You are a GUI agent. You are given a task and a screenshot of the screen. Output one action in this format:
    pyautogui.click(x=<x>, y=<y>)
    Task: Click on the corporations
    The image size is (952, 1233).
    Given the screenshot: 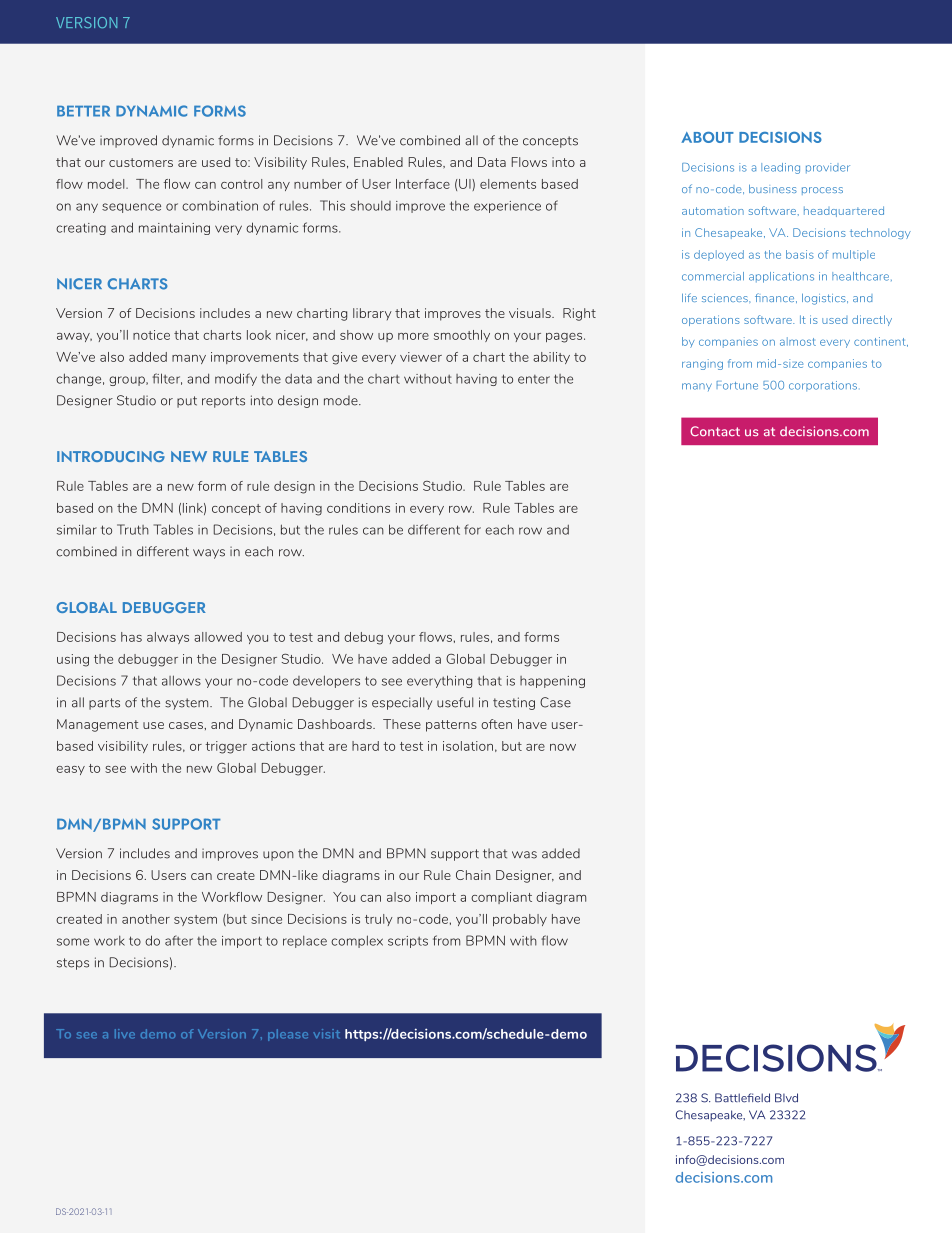 What is the action you would take?
    pyautogui.click(x=823, y=386)
